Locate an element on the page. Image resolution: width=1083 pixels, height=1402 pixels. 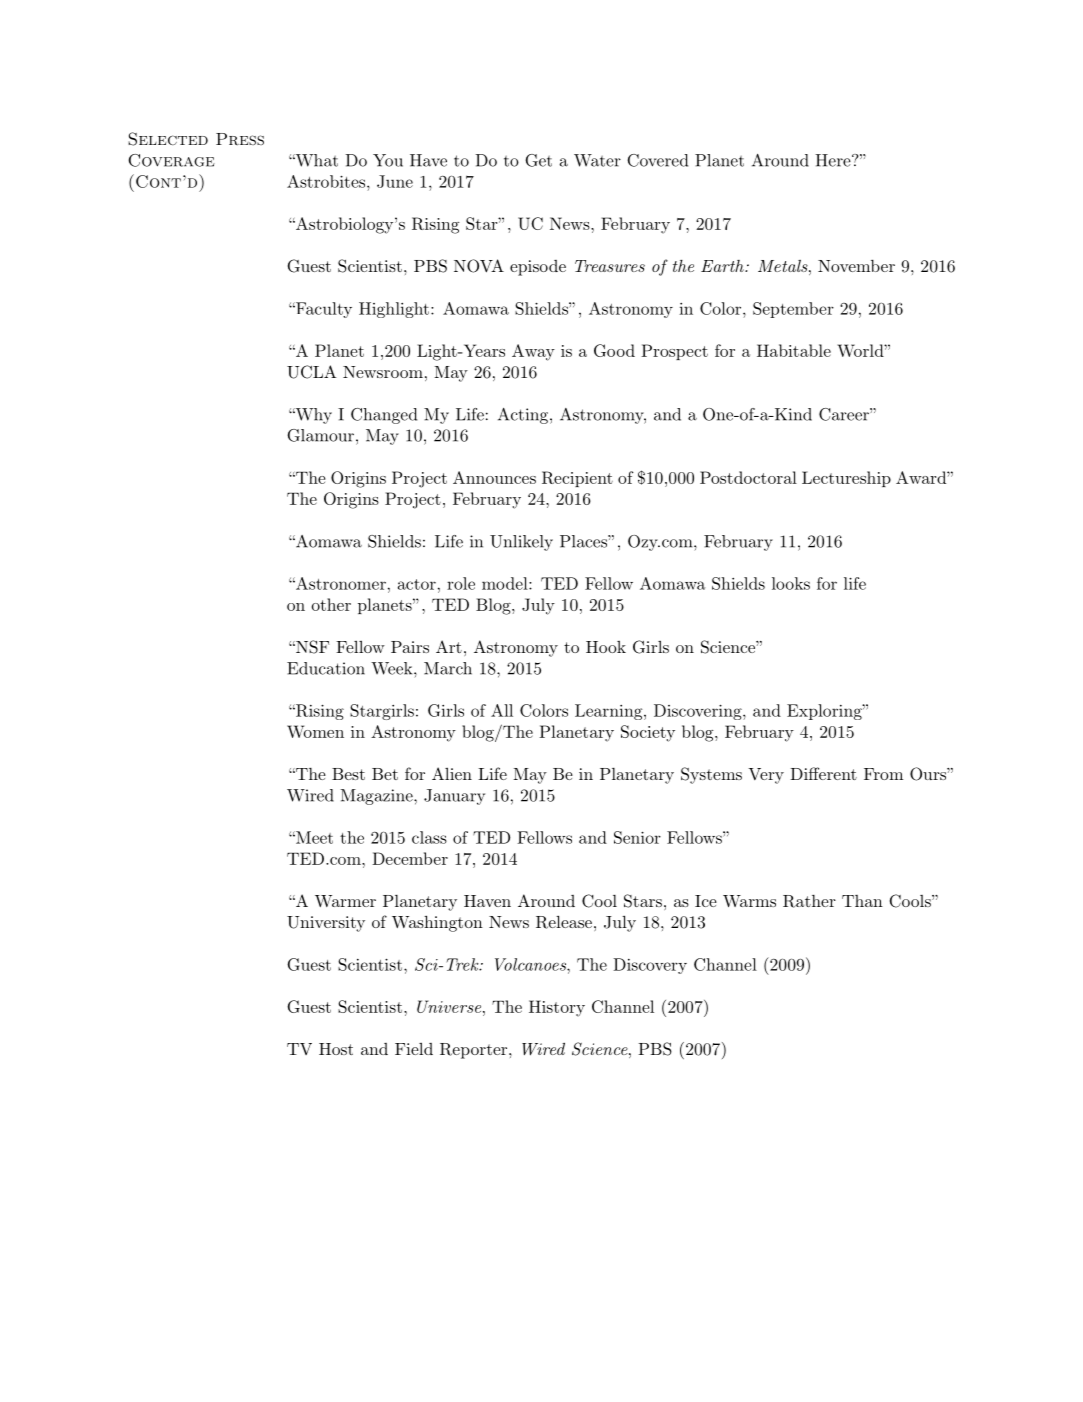
Water is located at coordinates (597, 160).
